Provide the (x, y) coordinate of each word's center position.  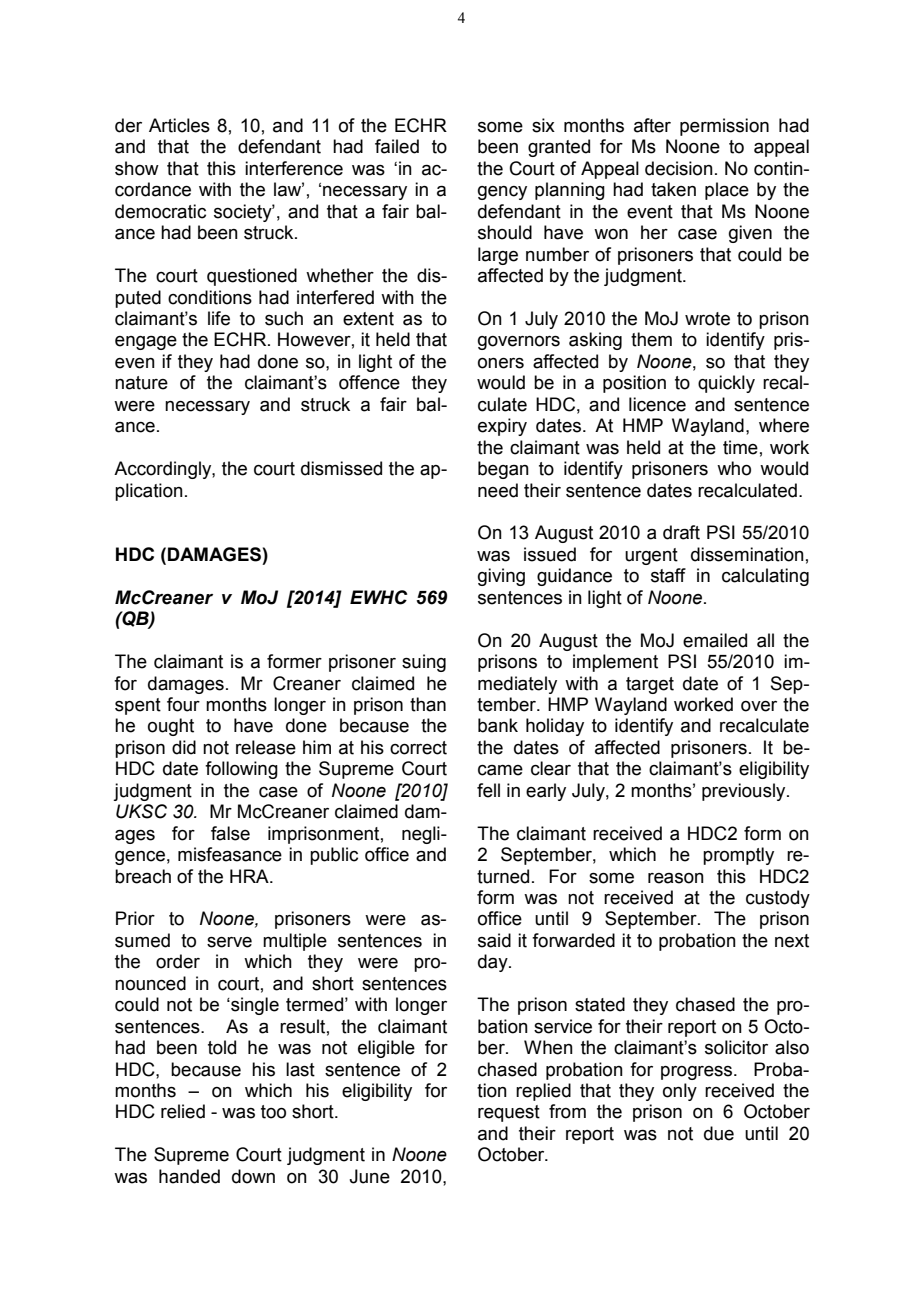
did (184, 747)
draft (681, 532)
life (219, 318)
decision (679, 168)
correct (418, 748)
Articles (179, 125)
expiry (502, 427)
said (494, 940)
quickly (726, 384)
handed (189, 1176)
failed (397, 146)
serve (229, 942)
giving (501, 577)
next (792, 941)
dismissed (341, 468)
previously (745, 792)
